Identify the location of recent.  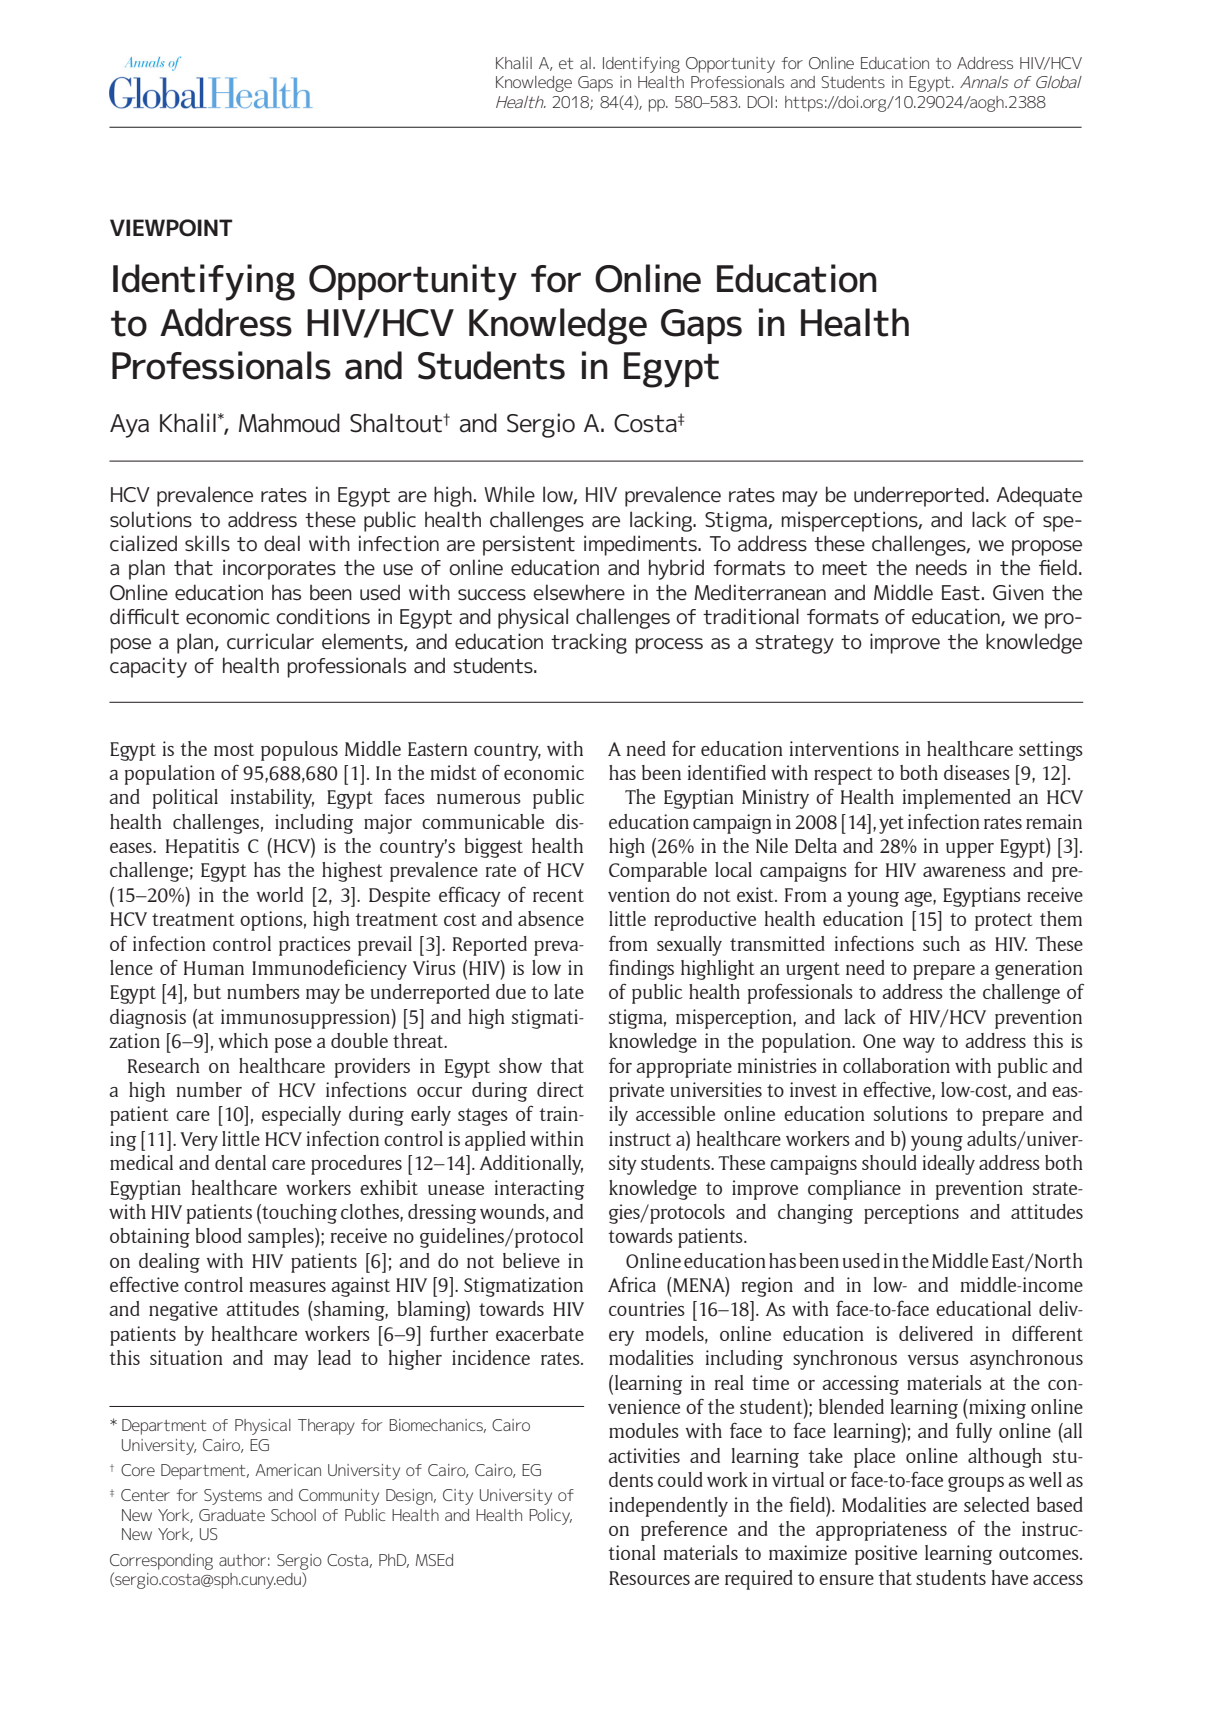
(558, 895).
